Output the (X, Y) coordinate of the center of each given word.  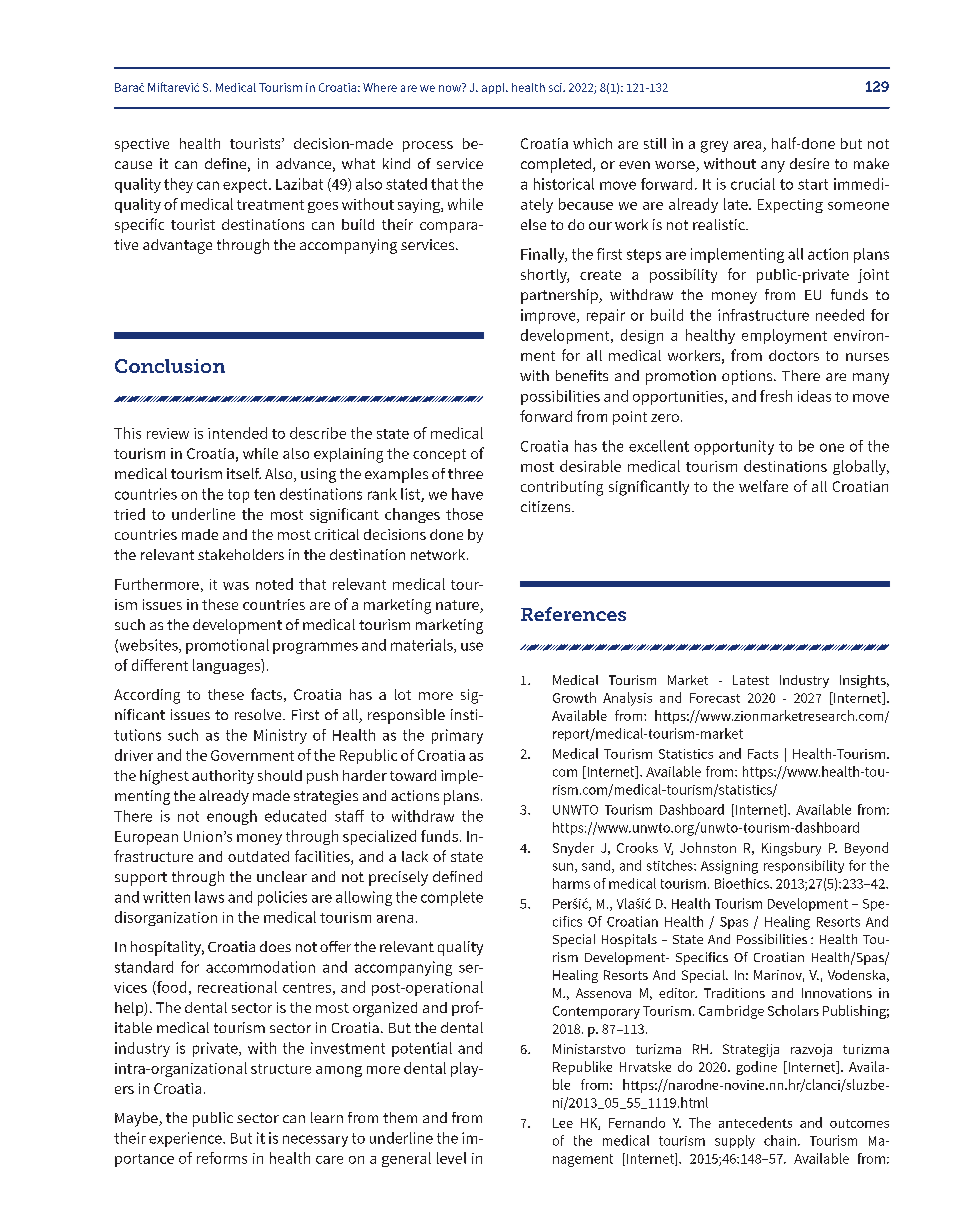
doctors (794, 355)
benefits (582, 375)
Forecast (715, 698)
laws (209, 897)
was (236, 586)
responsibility (804, 866)
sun (563, 867)
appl (494, 88)
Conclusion (170, 366)
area (749, 146)
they (178, 185)
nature (458, 606)
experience (186, 1139)
